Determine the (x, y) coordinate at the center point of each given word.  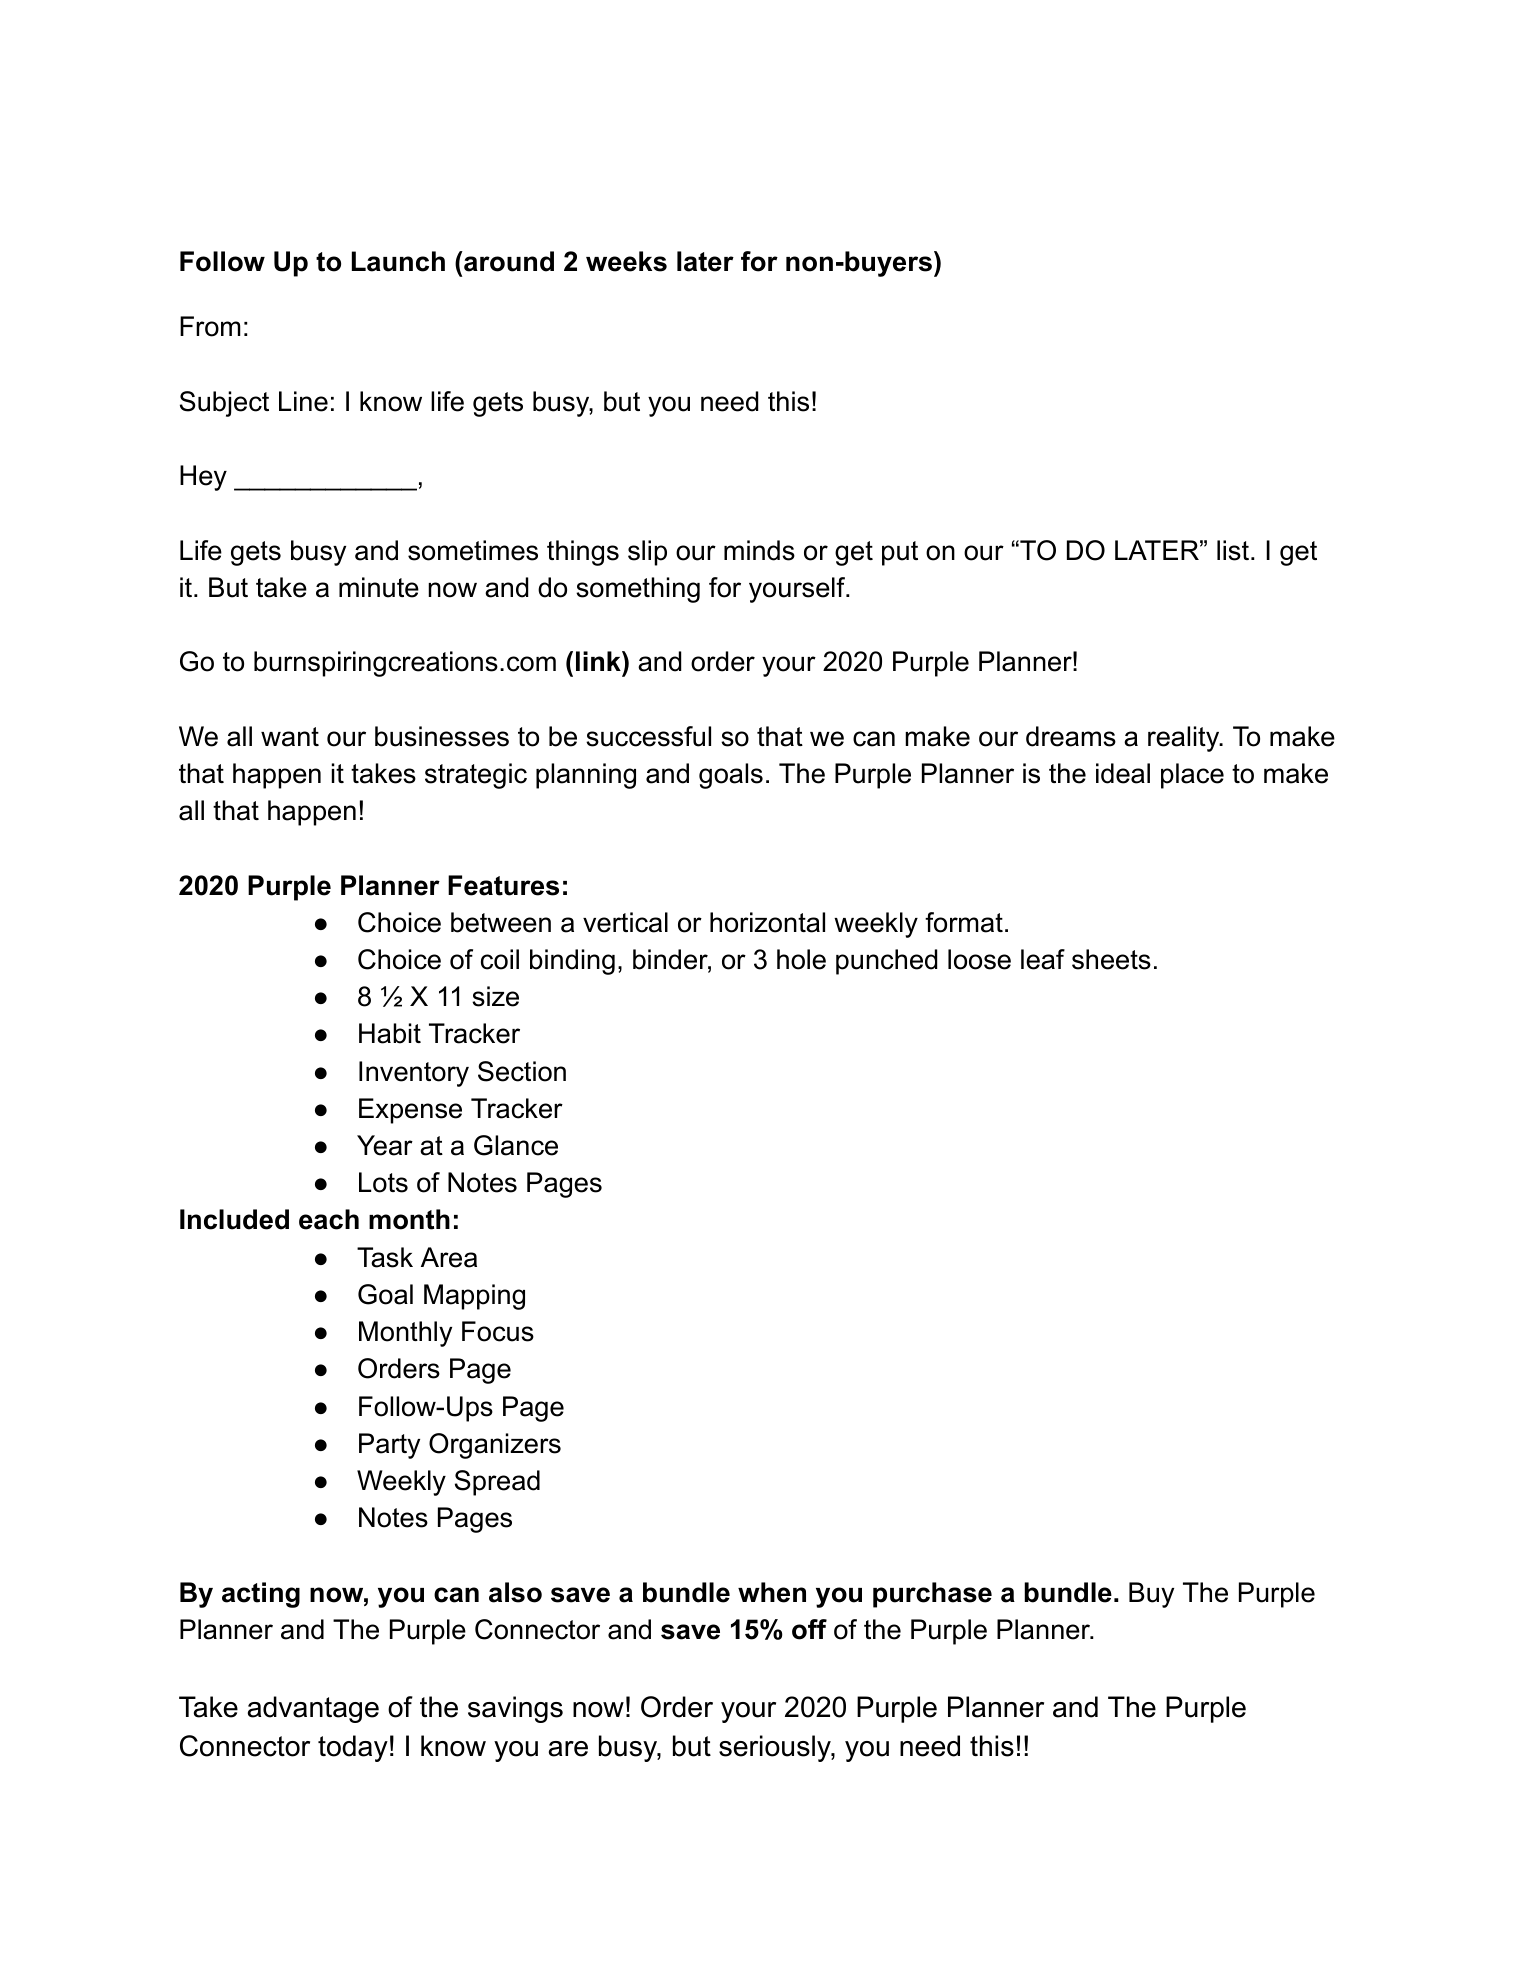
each (329, 1219)
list (1233, 550)
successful (648, 736)
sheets (1111, 959)
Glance (516, 1145)
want (290, 737)
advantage (313, 1709)
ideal (1123, 773)
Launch (398, 261)
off (809, 1629)
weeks (626, 261)
